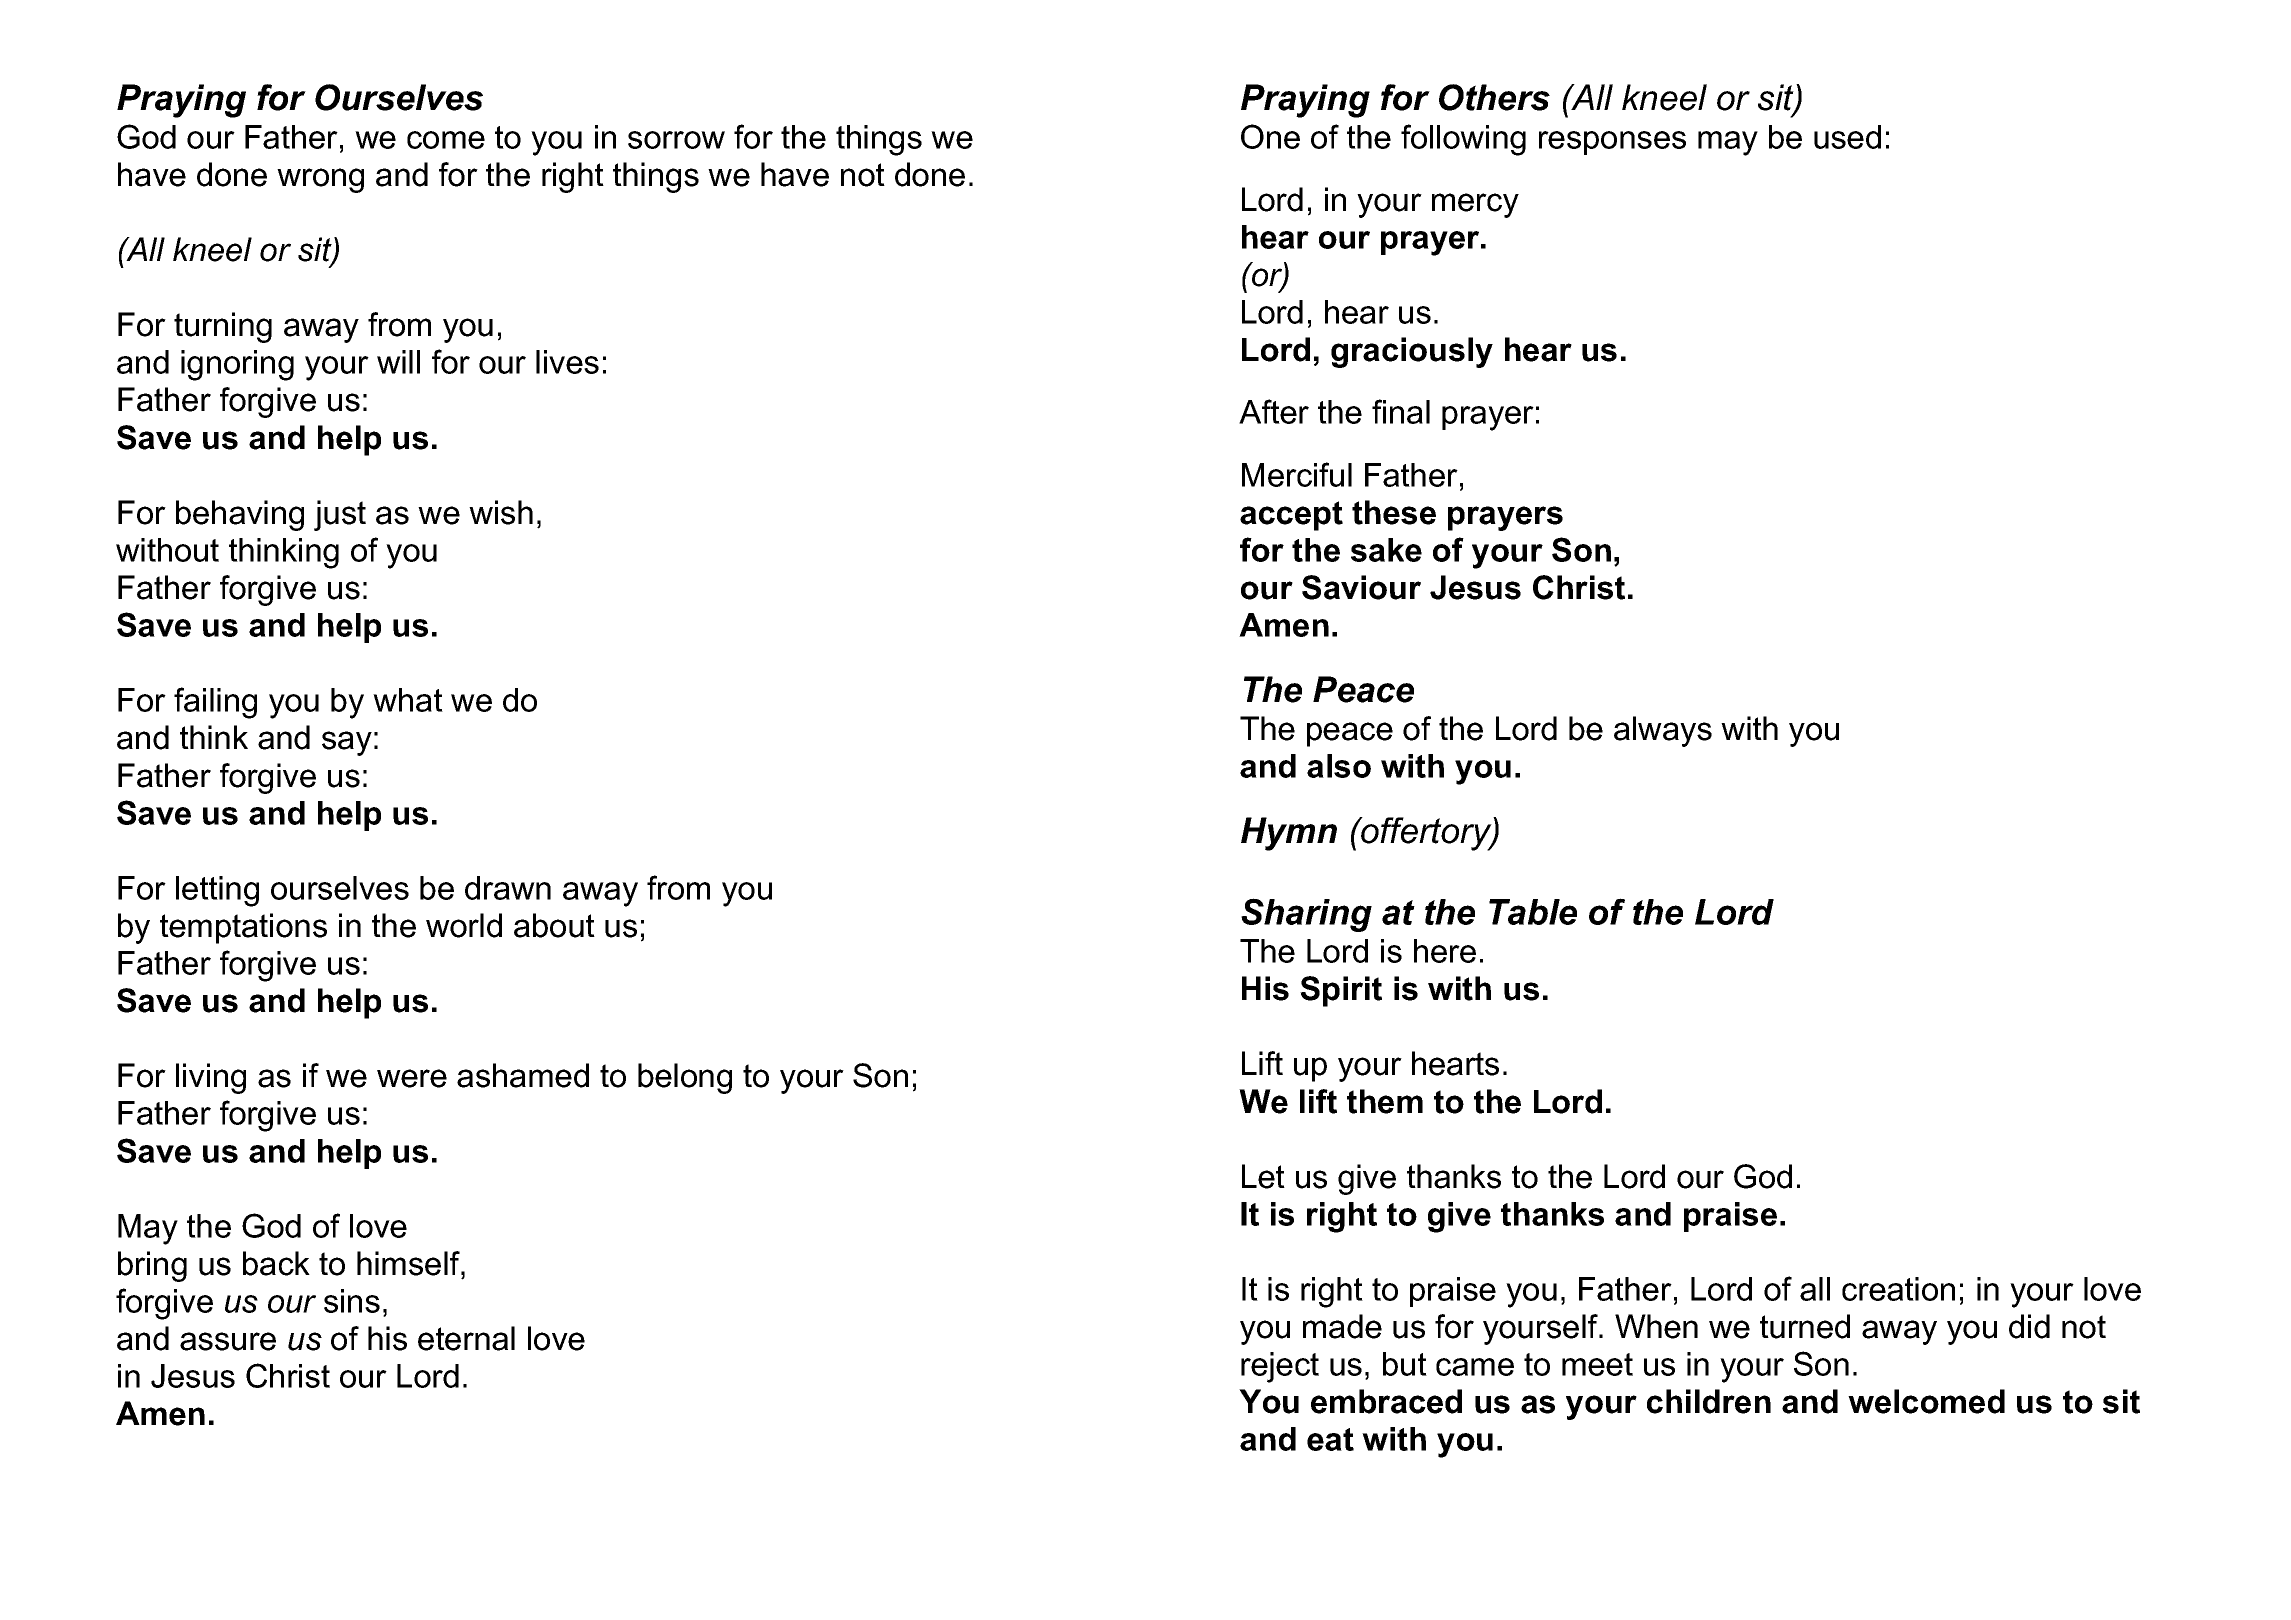 This document has height=1620, width=2291. I want to click on will, so click(398, 362).
